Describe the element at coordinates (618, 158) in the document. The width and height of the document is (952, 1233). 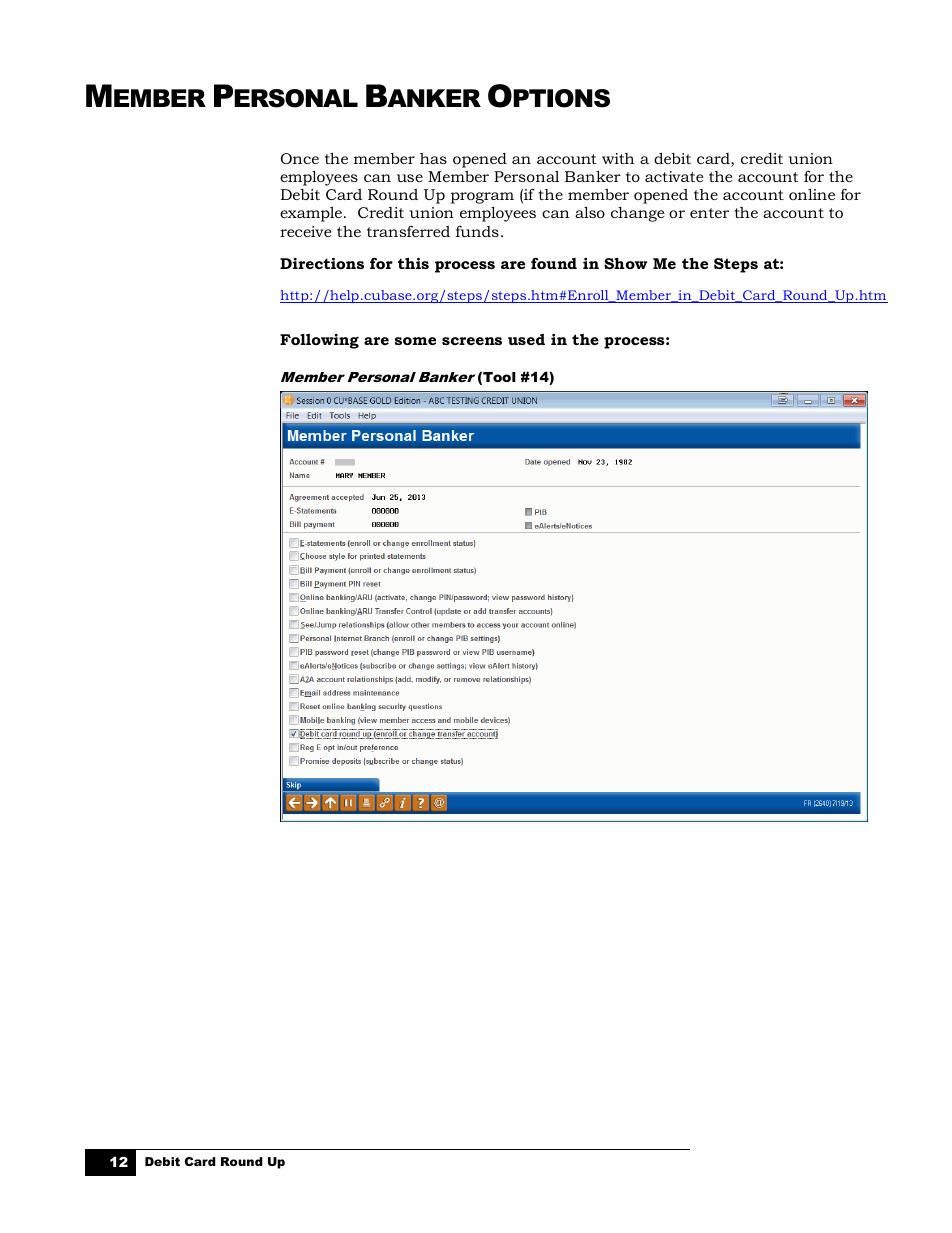
I see `with` at that location.
